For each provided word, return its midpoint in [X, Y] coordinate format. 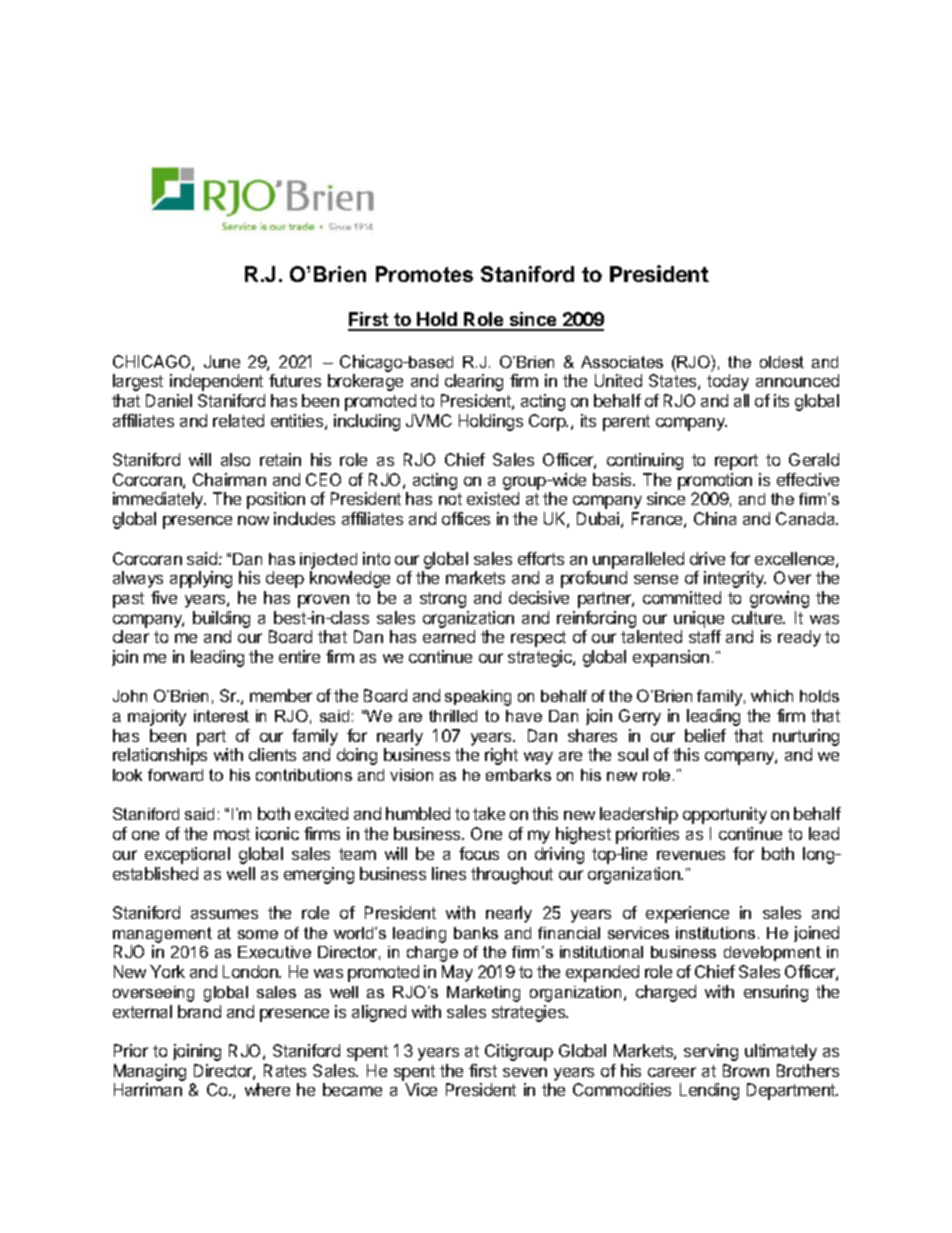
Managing [150, 1072]
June [222, 361]
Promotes [424, 274]
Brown [746, 1070]
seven [525, 1072]
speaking [478, 698]
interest [221, 716]
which [772, 696]
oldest [782, 362]
